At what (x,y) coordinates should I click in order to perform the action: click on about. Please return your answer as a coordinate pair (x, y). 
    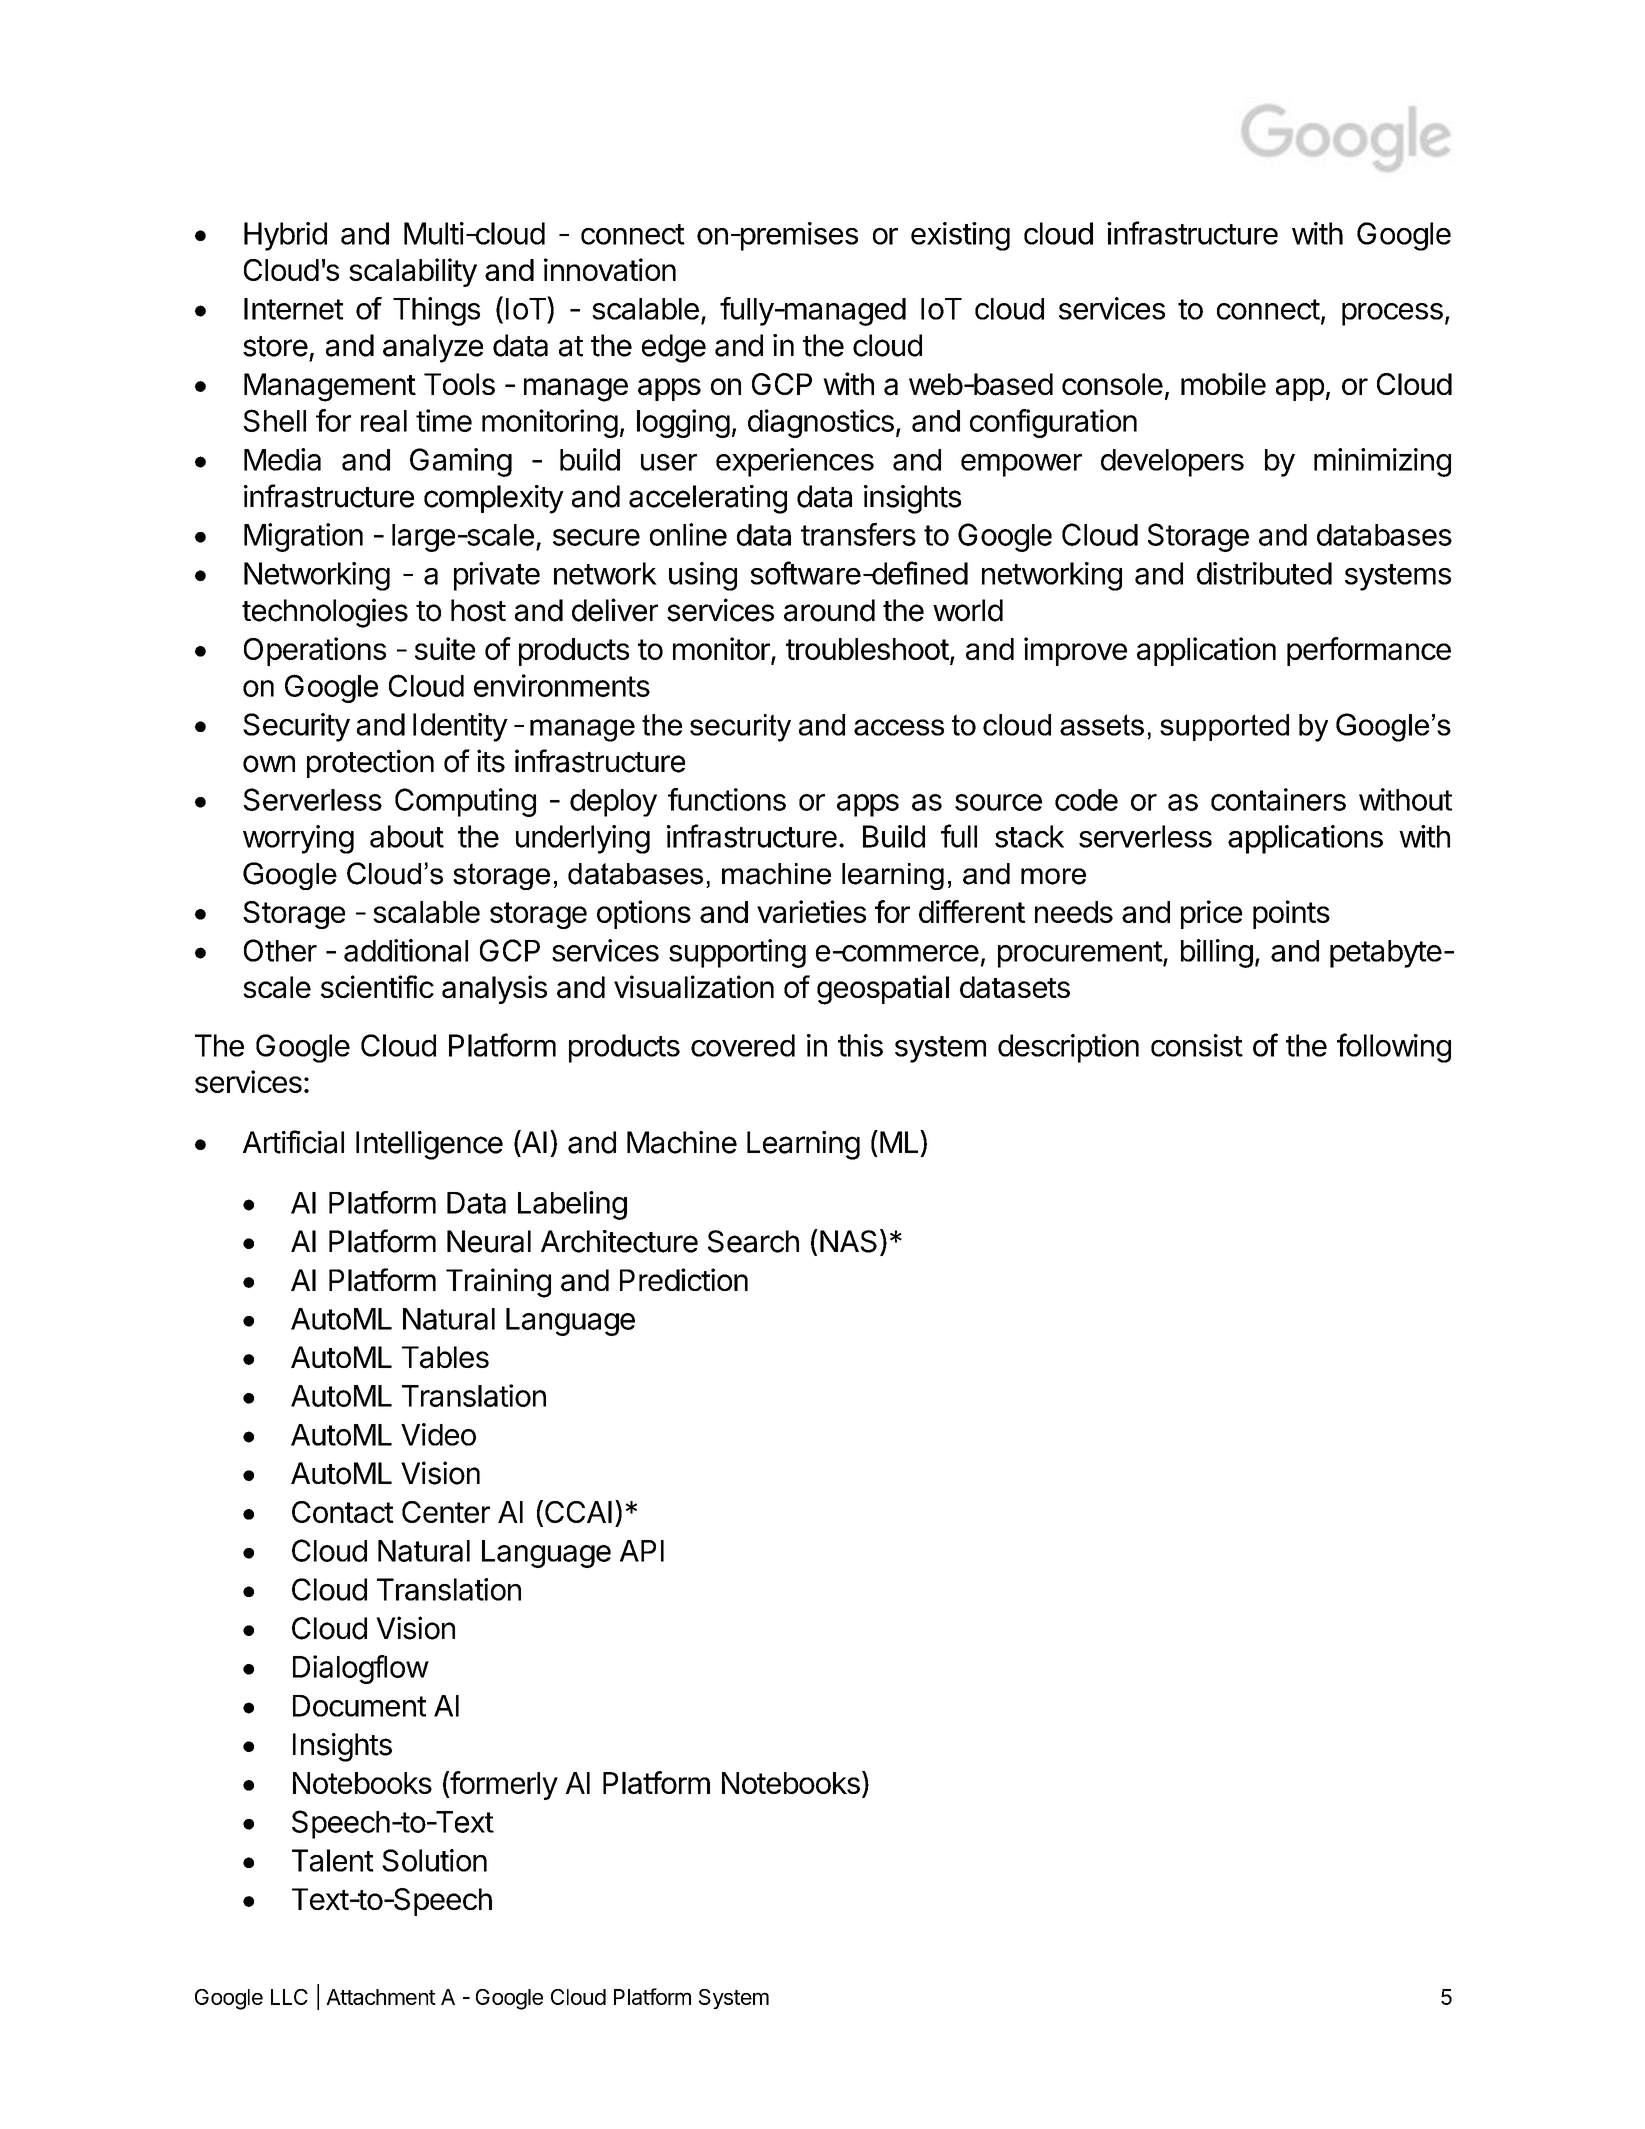
    Looking at the image, I should click on (407, 836).
